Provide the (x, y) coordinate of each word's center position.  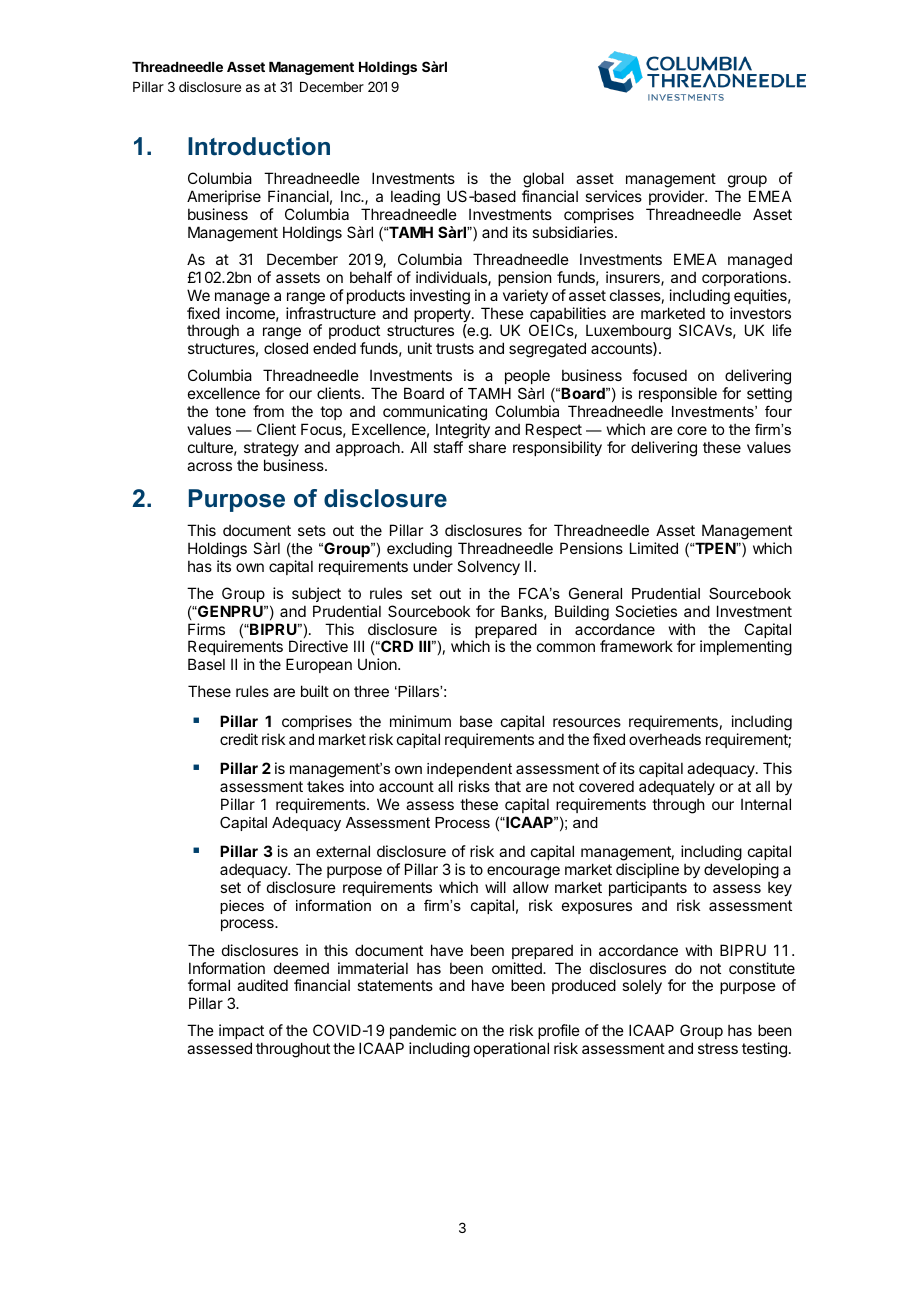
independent (469, 770)
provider (677, 197)
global (543, 180)
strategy (271, 449)
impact (241, 1033)
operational (511, 1049)
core (692, 430)
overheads (665, 739)
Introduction (259, 146)
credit (239, 739)
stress (718, 1048)
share (487, 447)
